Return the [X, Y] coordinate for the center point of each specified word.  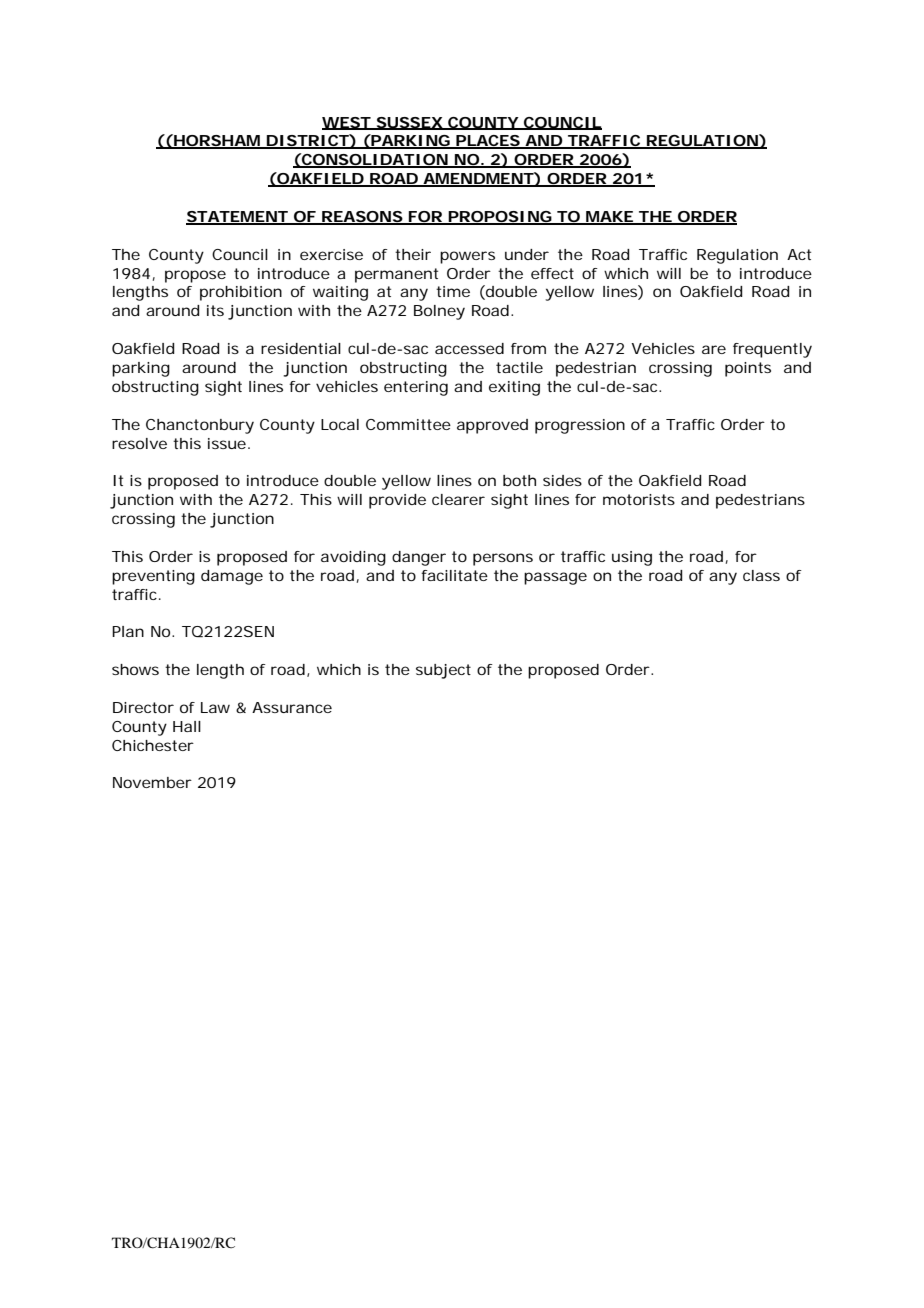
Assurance [292, 707]
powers [467, 257]
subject [443, 671]
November [152, 782]
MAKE [609, 217]
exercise [331, 254]
